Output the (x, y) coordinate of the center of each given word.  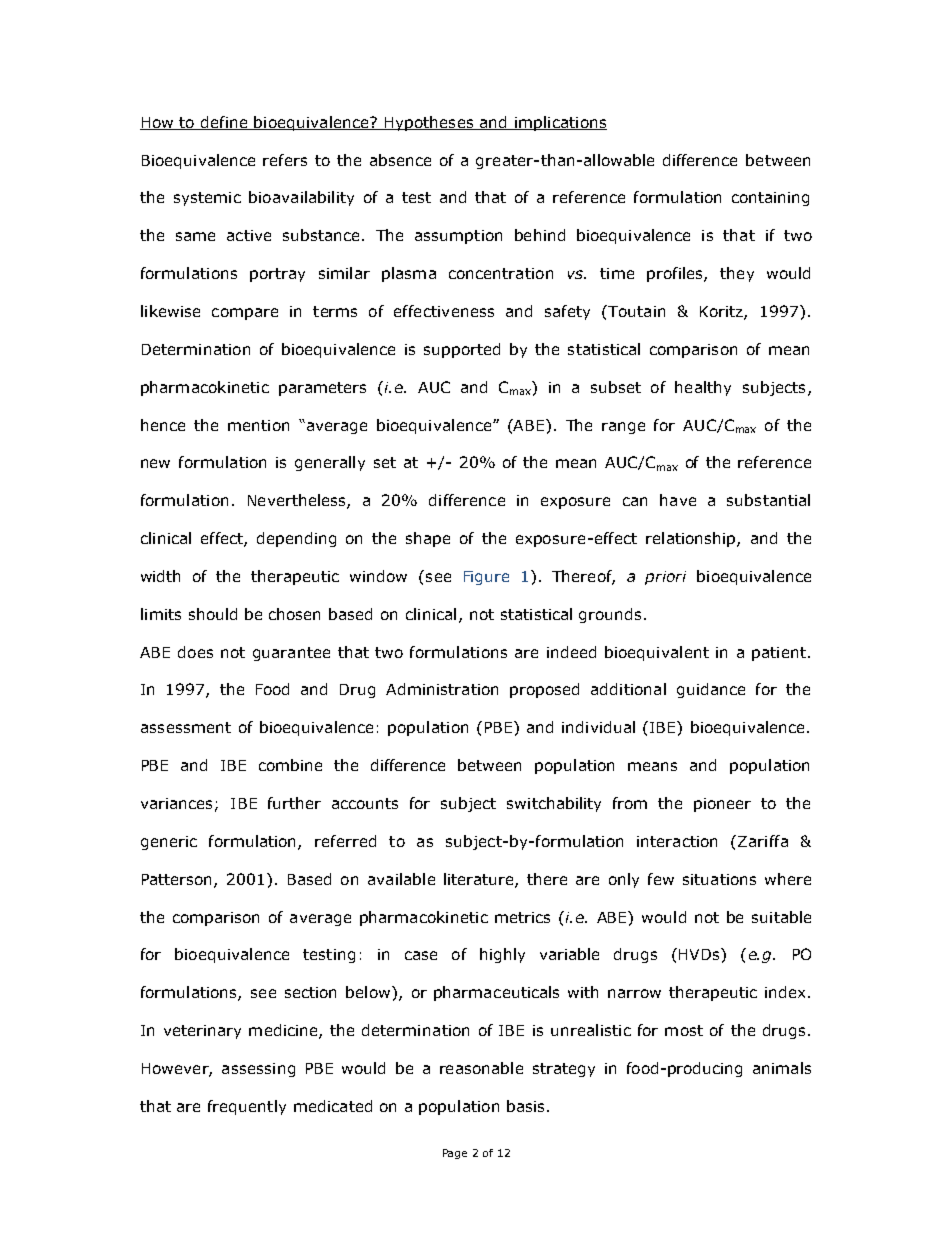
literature (480, 880)
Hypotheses (429, 123)
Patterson (178, 880)
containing (770, 199)
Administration (442, 689)
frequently (247, 1107)
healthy (703, 388)
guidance (711, 690)
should (213, 614)
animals (782, 1068)
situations (719, 879)
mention (258, 425)
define (224, 123)
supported (462, 350)
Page (455, 1154)
